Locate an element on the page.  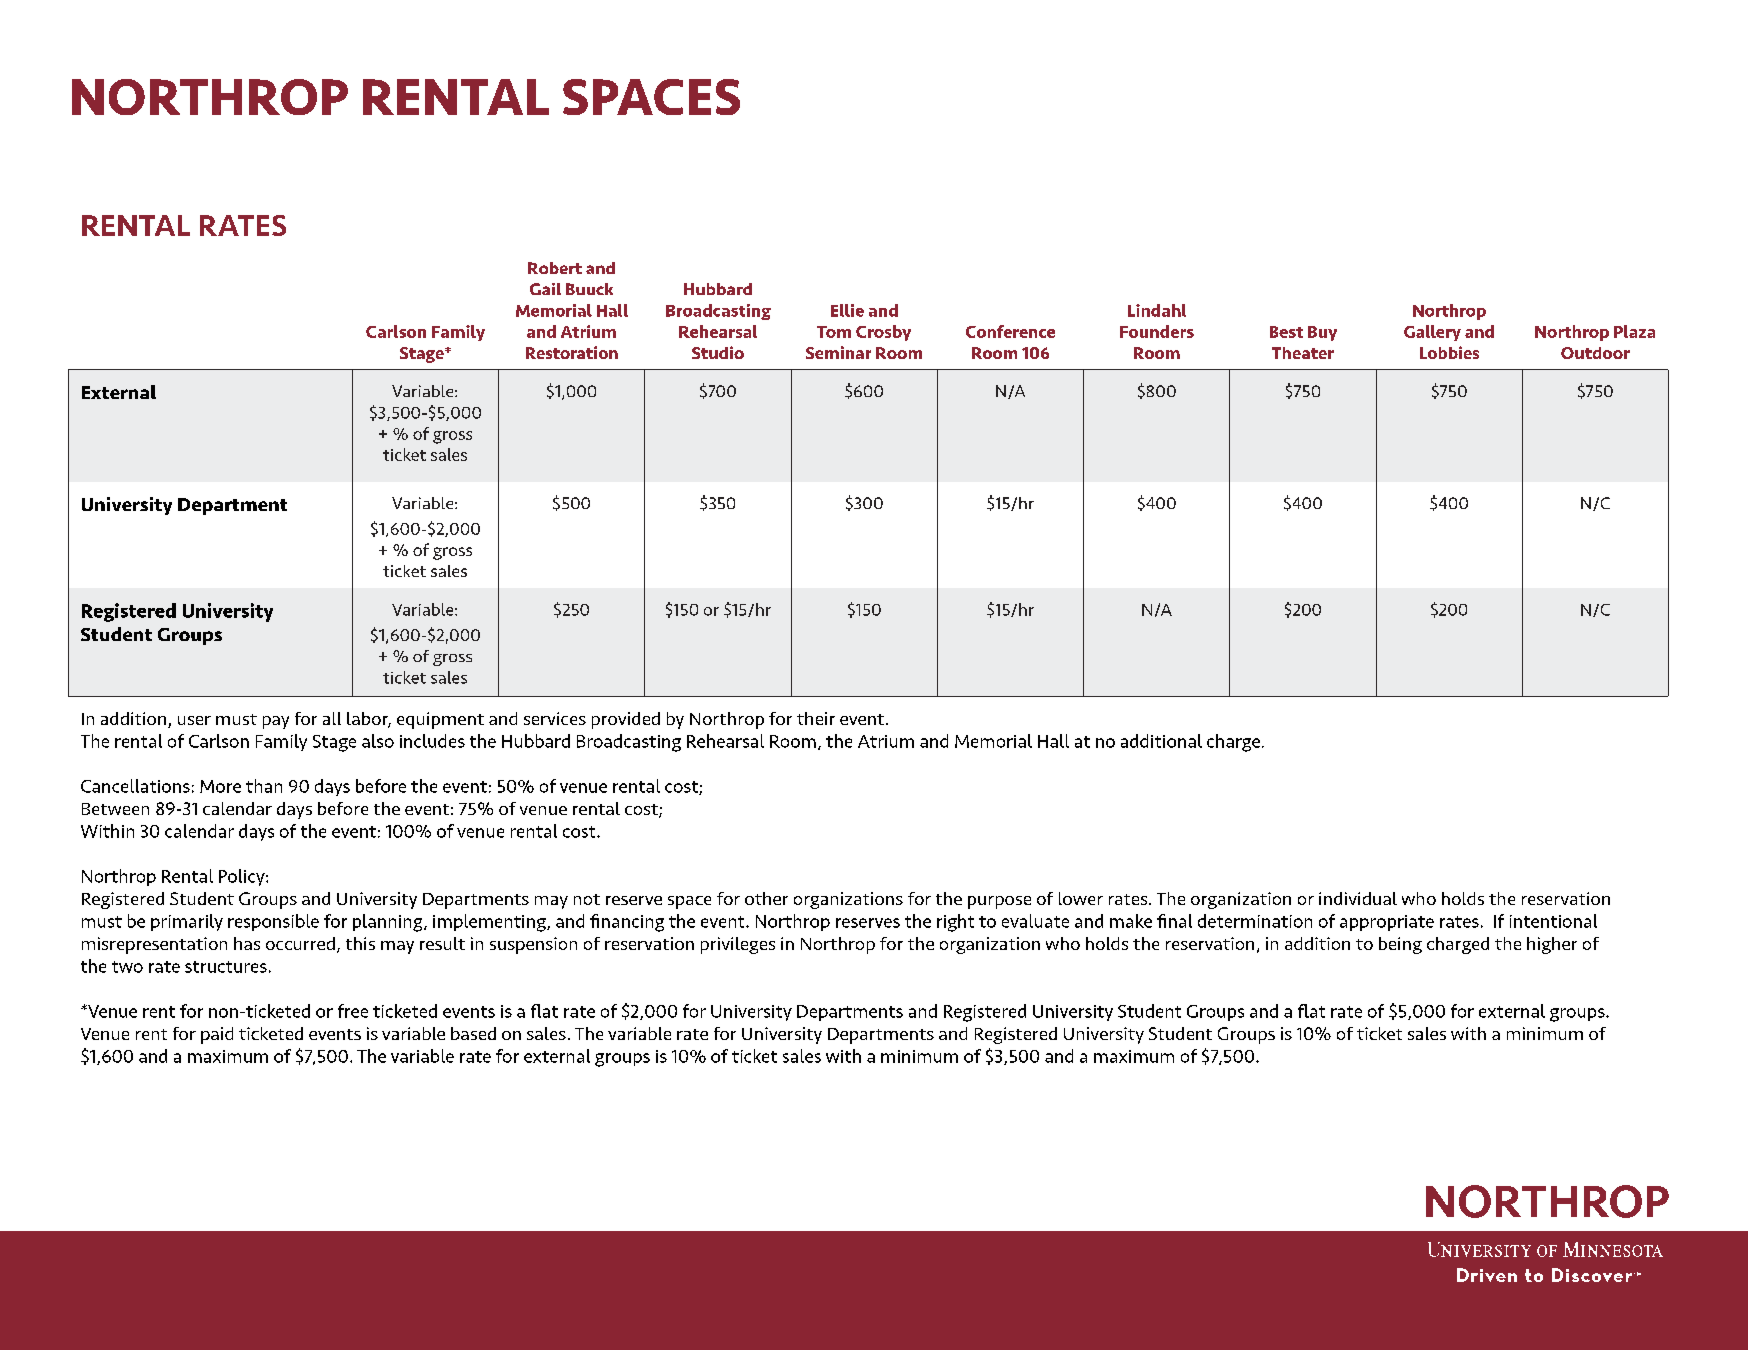
Restoration is located at coordinates (572, 352).
